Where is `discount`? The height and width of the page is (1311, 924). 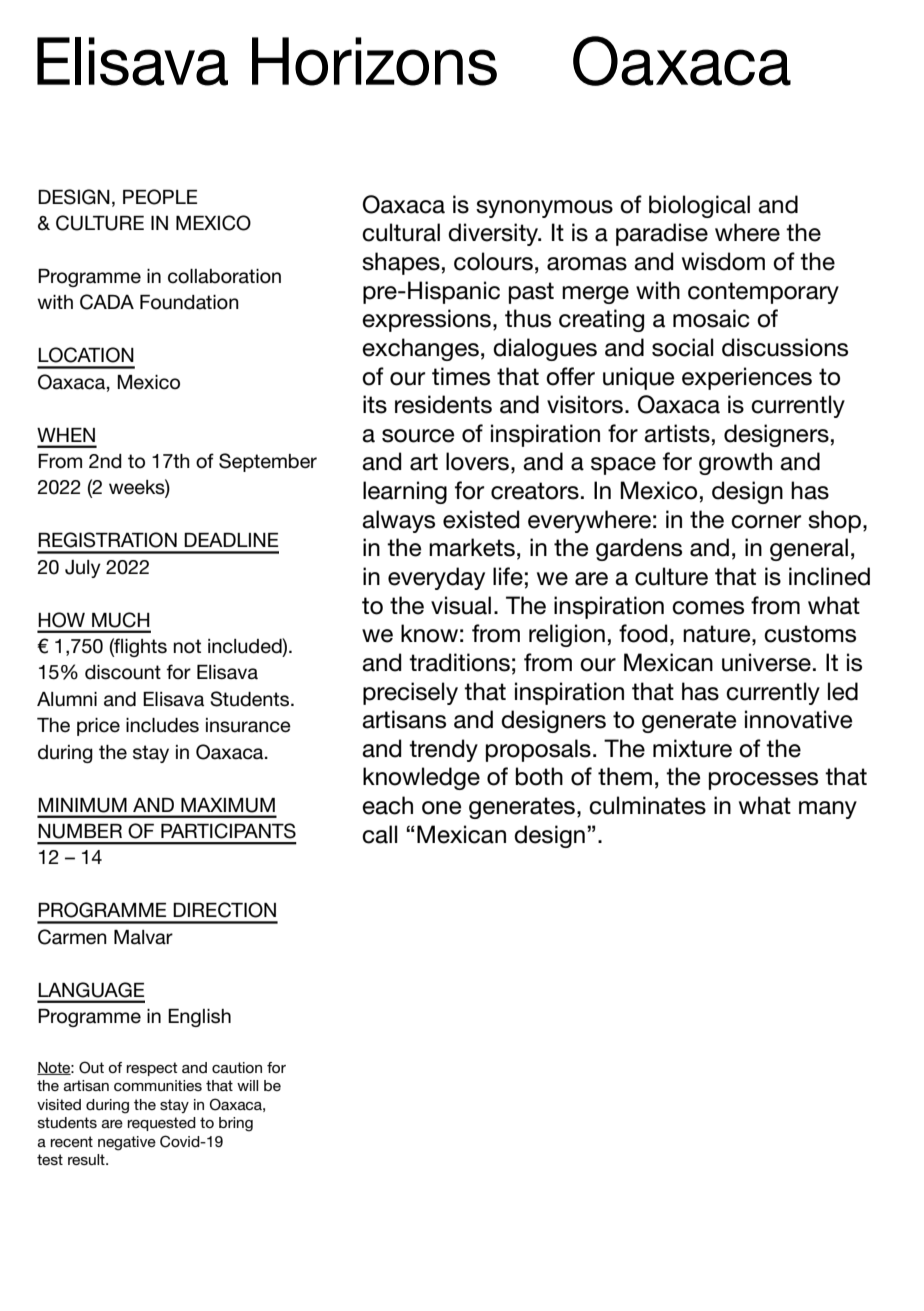 discount is located at coordinates (123, 672).
